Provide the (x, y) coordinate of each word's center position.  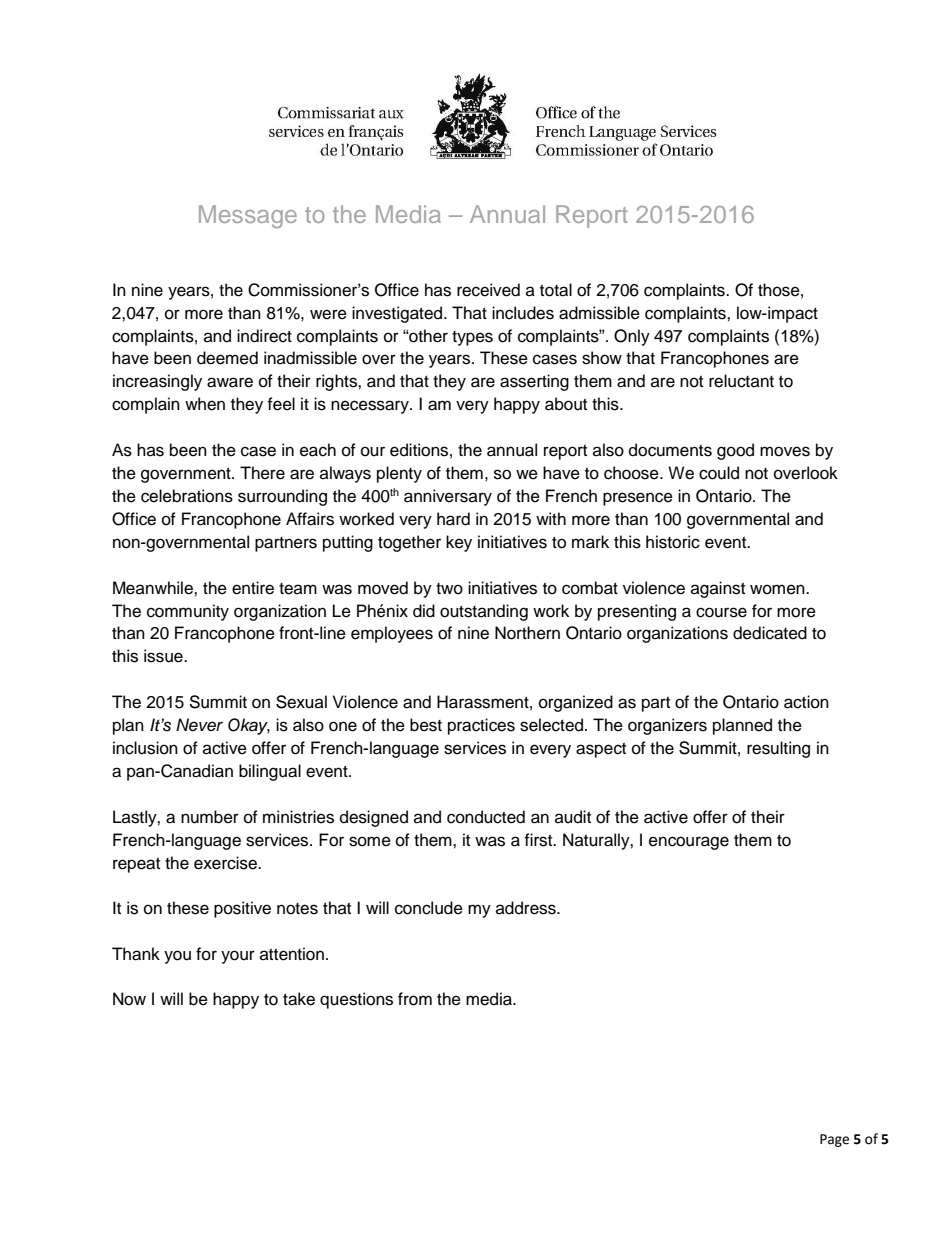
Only (632, 337)
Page (834, 1140)
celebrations (187, 496)
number (210, 817)
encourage (689, 843)
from (415, 999)
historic (673, 542)
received (488, 290)
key (459, 543)
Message (248, 216)
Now (129, 999)
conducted (486, 817)
